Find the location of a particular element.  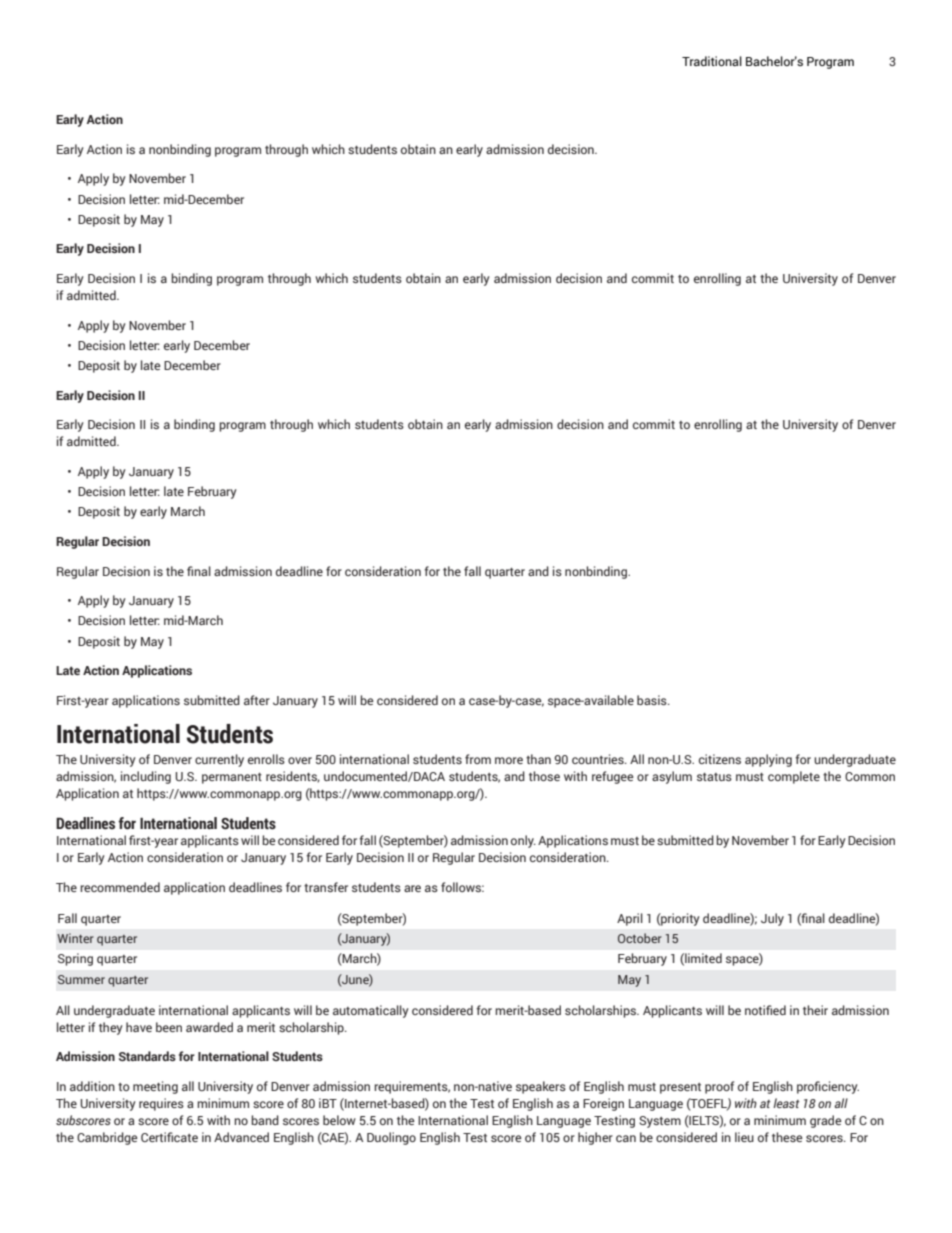

basis is located at coordinates (653, 700).
